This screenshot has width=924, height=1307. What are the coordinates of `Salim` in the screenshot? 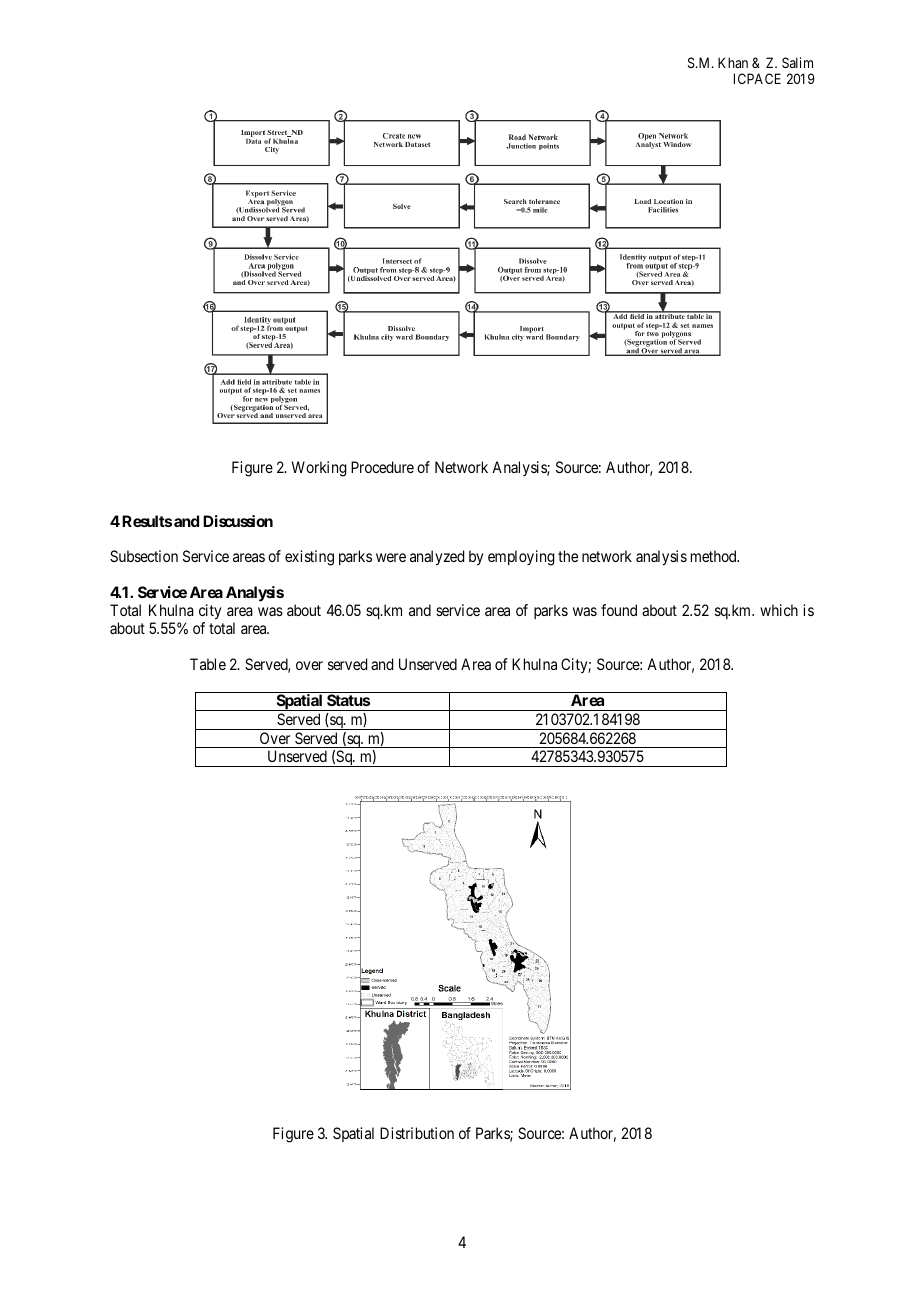 It's located at (797, 62).
